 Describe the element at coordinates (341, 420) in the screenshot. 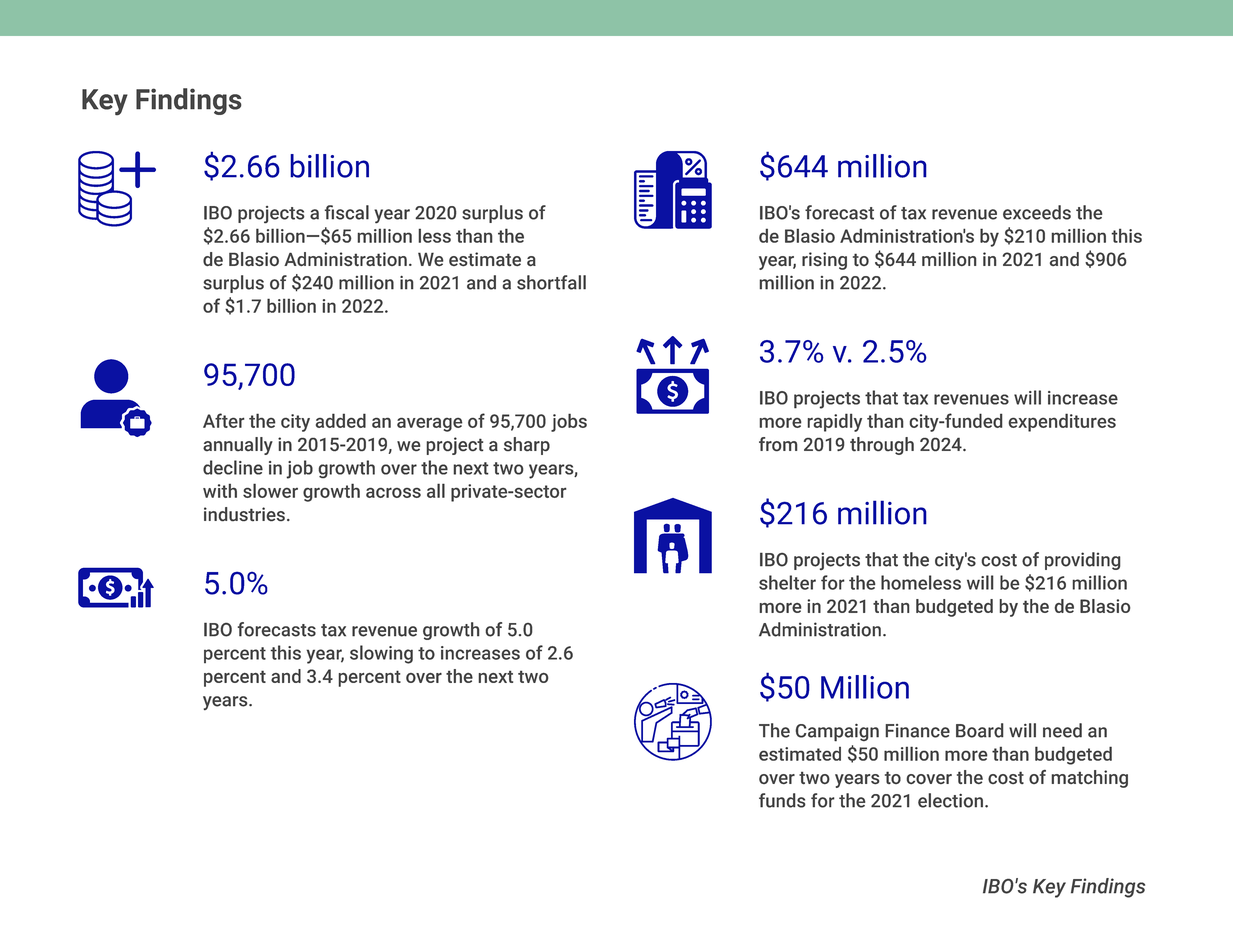

I see `added` at that location.
